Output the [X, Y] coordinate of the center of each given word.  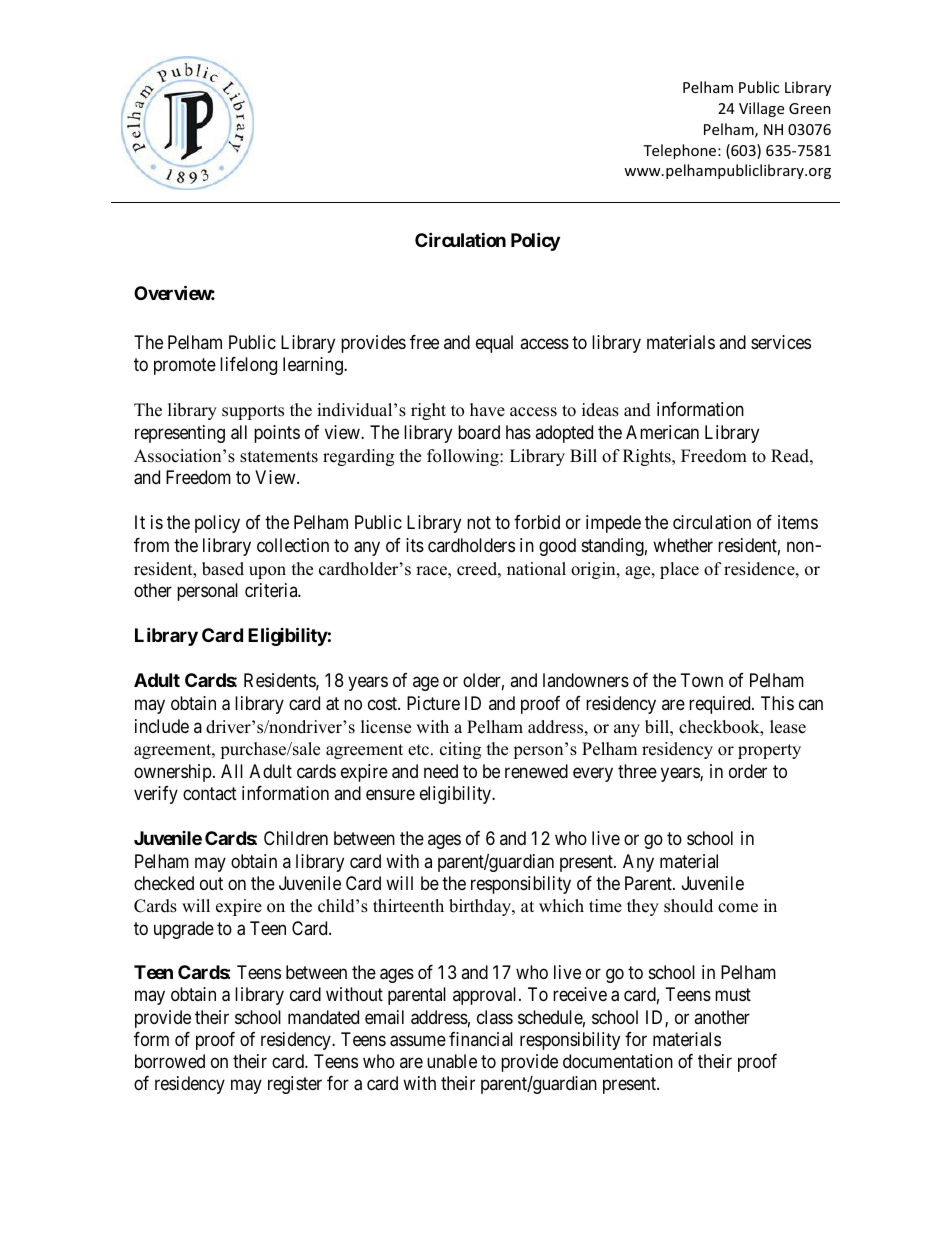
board [479, 432]
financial [481, 1039]
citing [460, 750]
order [748, 771]
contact [210, 794]
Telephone [681, 151]
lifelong [248, 366]
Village [761, 109]
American [662, 432]
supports [253, 412]
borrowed [170, 1061]
